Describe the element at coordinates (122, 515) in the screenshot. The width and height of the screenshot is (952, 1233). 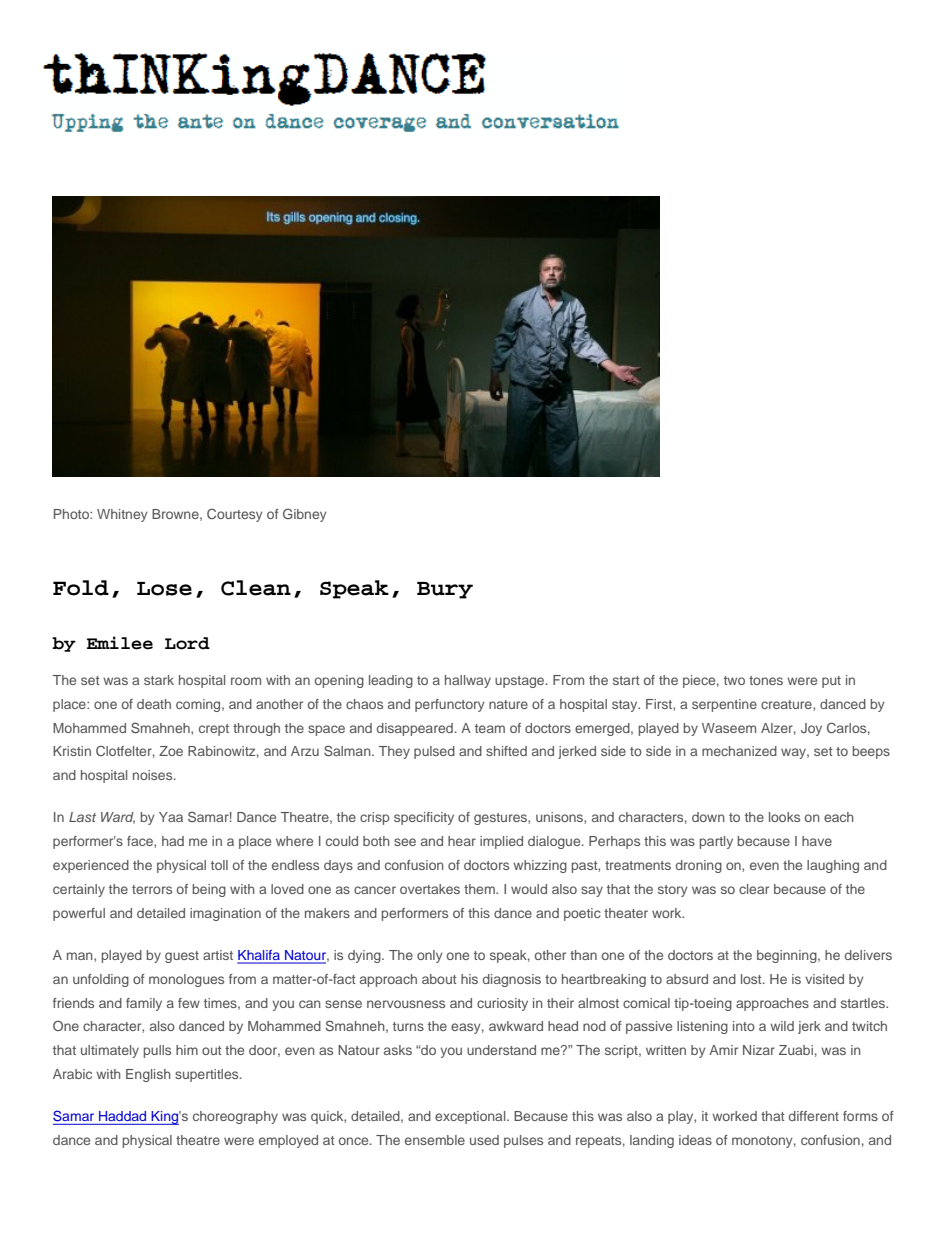
I see `Whitney` at that location.
